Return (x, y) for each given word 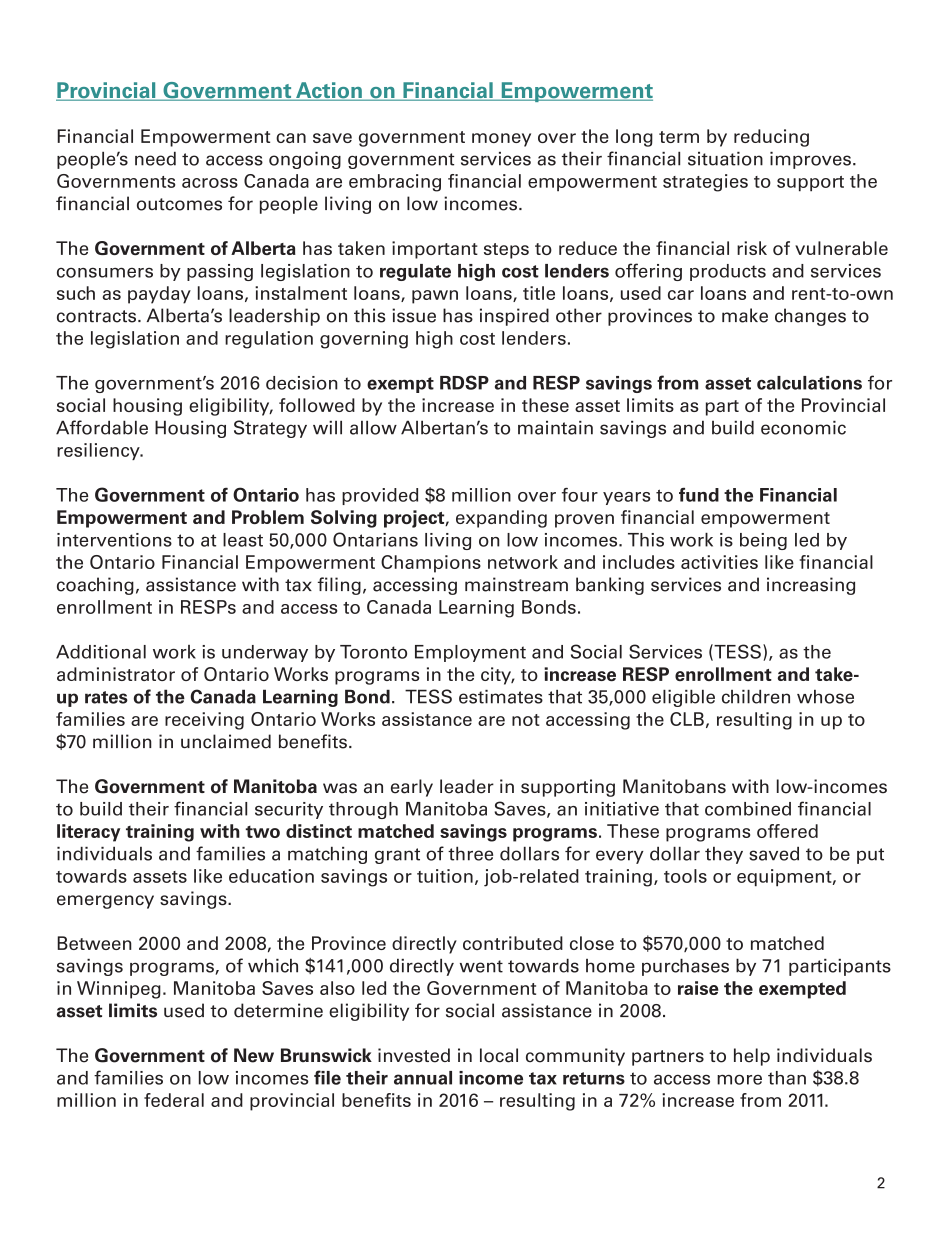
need (155, 158)
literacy (88, 833)
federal (174, 1100)
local (499, 1055)
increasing (811, 586)
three (470, 853)
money (501, 140)
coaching (95, 586)
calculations (809, 383)
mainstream (516, 584)
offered (787, 831)
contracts (98, 316)
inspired (514, 317)
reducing (771, 138)
